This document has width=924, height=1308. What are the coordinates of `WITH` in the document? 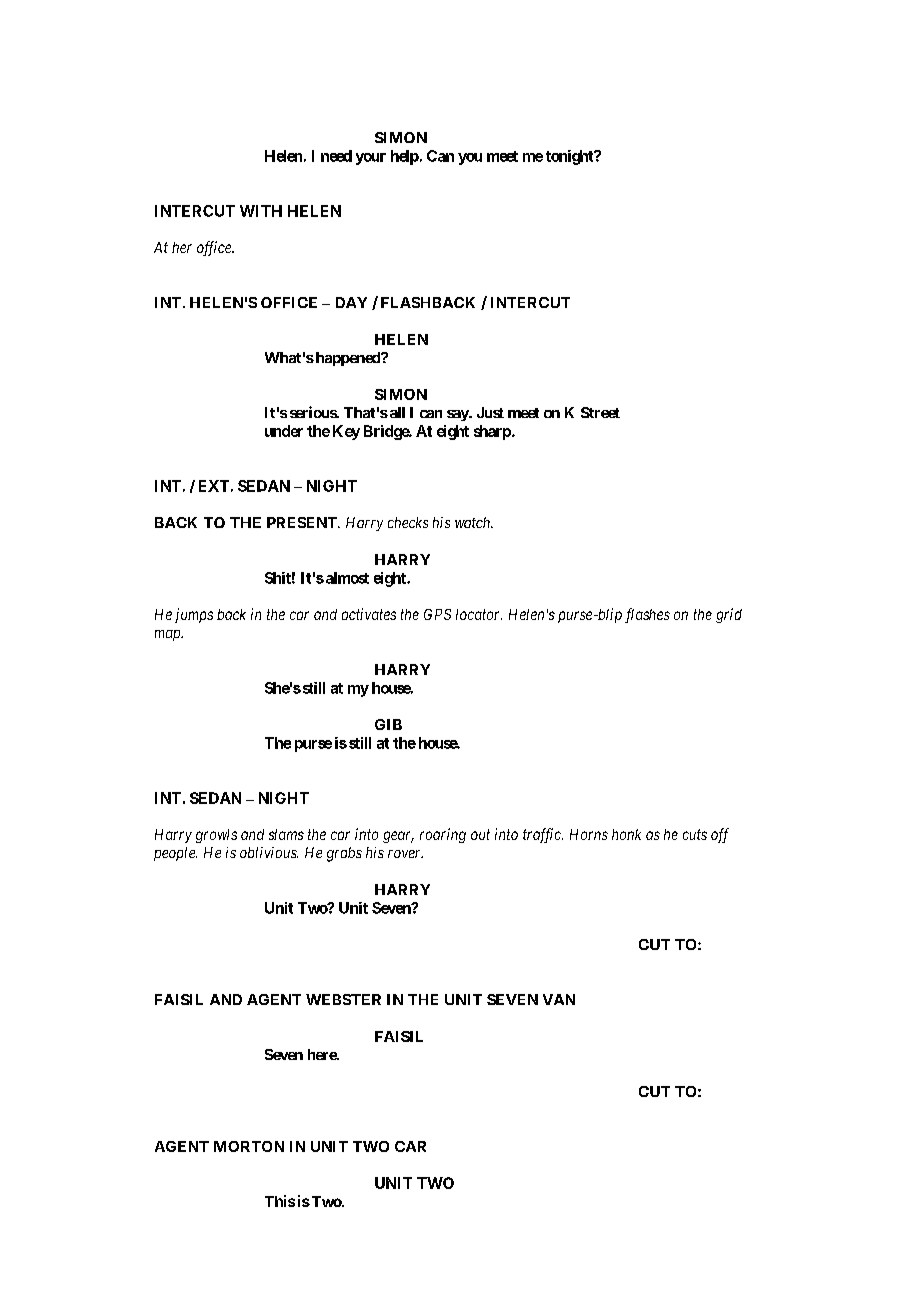 It's located at (261, 211).
